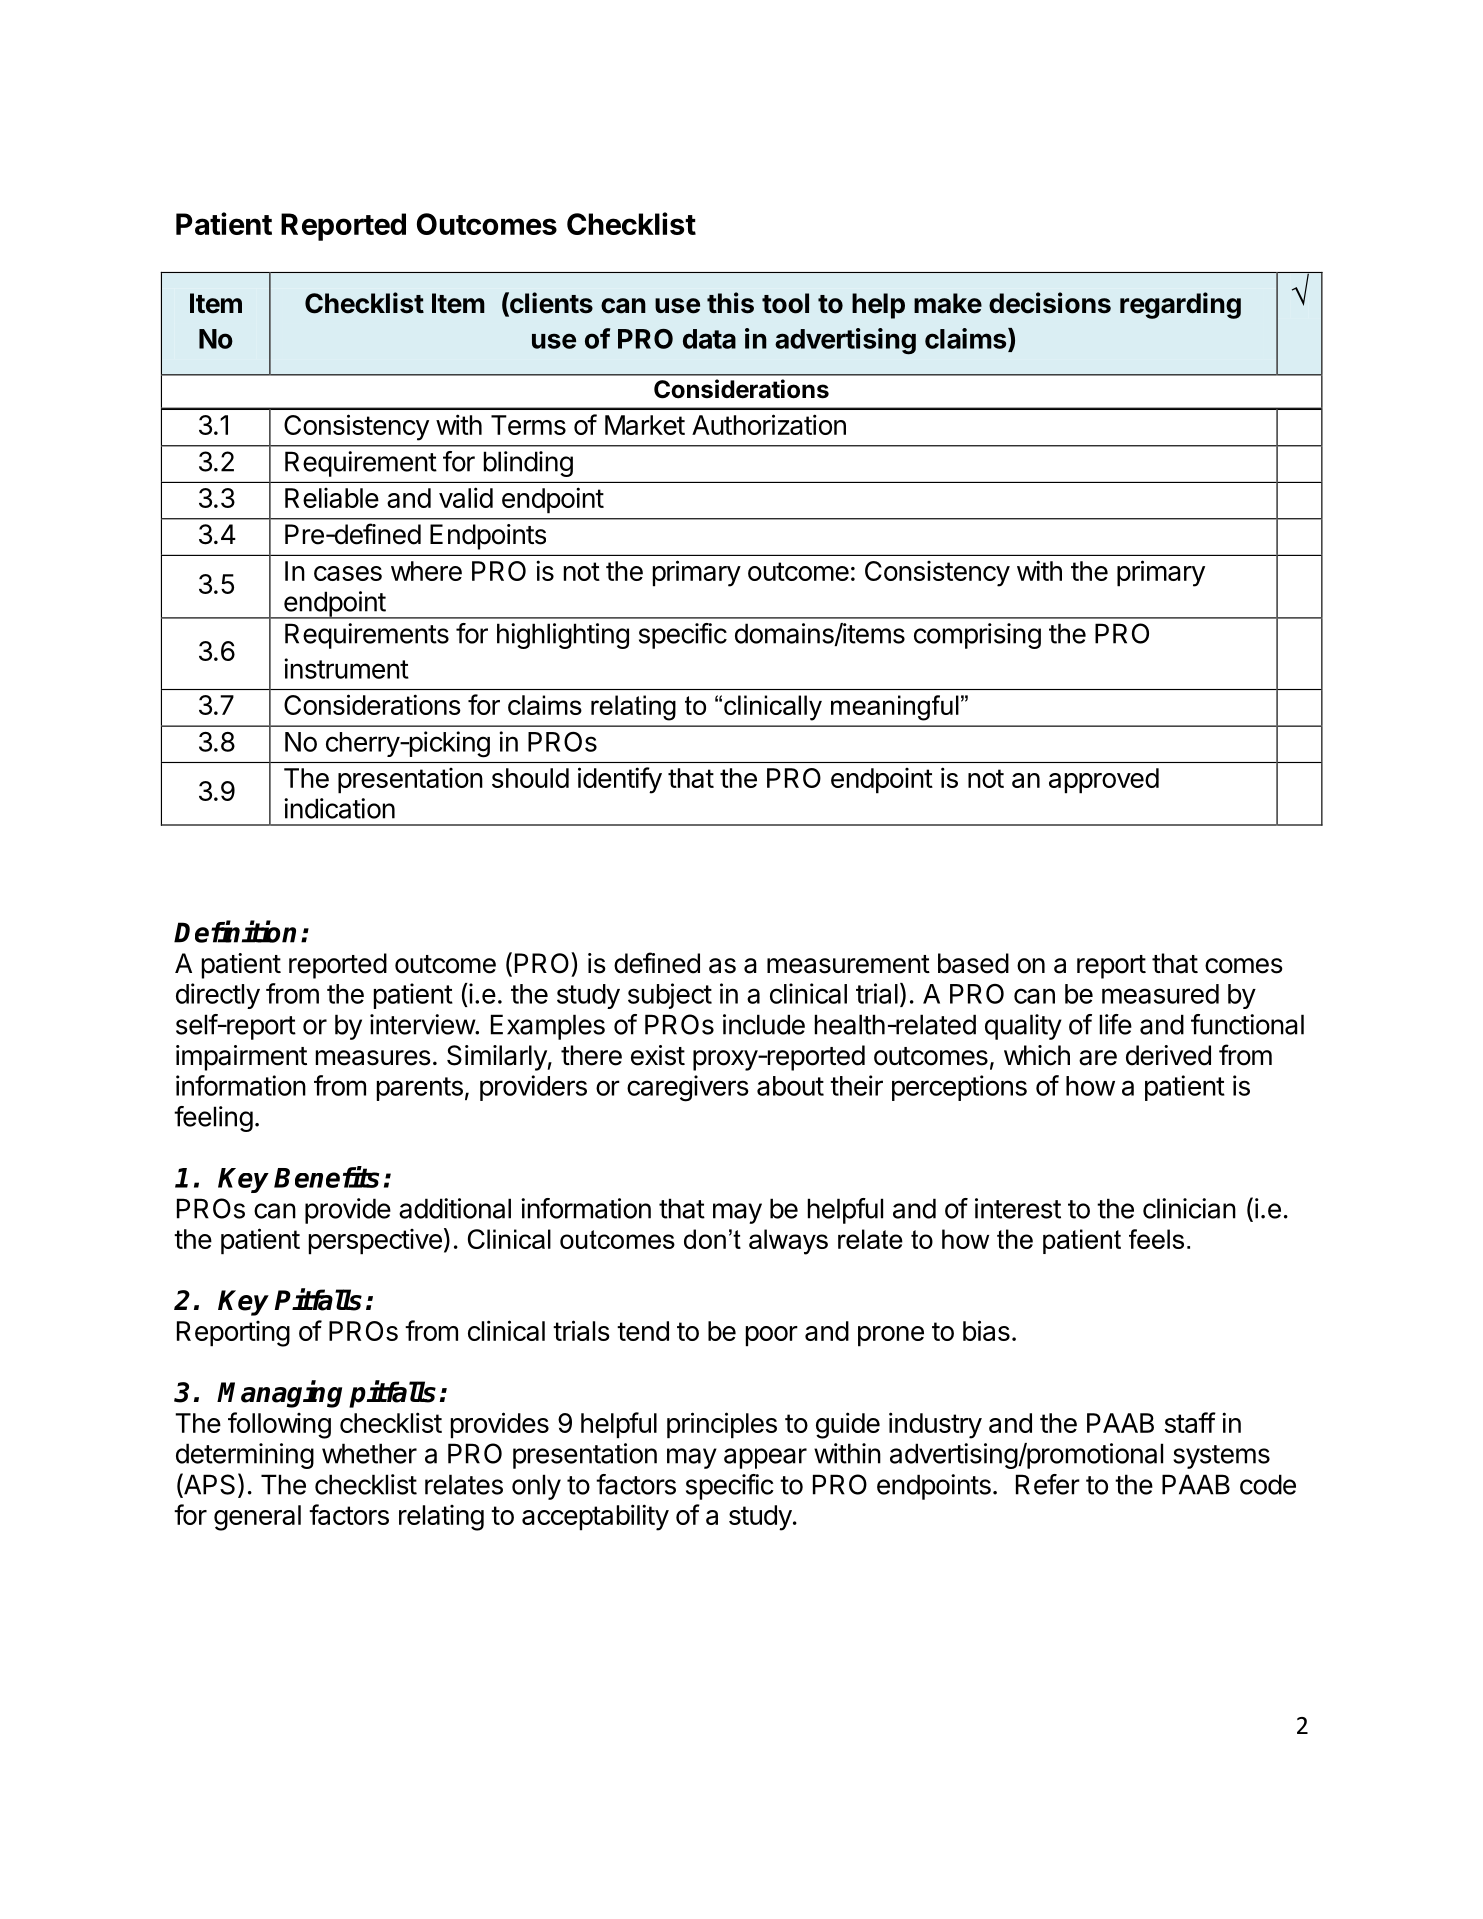 This screenshot has width=1483, height=1919. What do you see at coordinates (709, 339) in the screenshot?
I see `data` at bounding box center [709, 339].
